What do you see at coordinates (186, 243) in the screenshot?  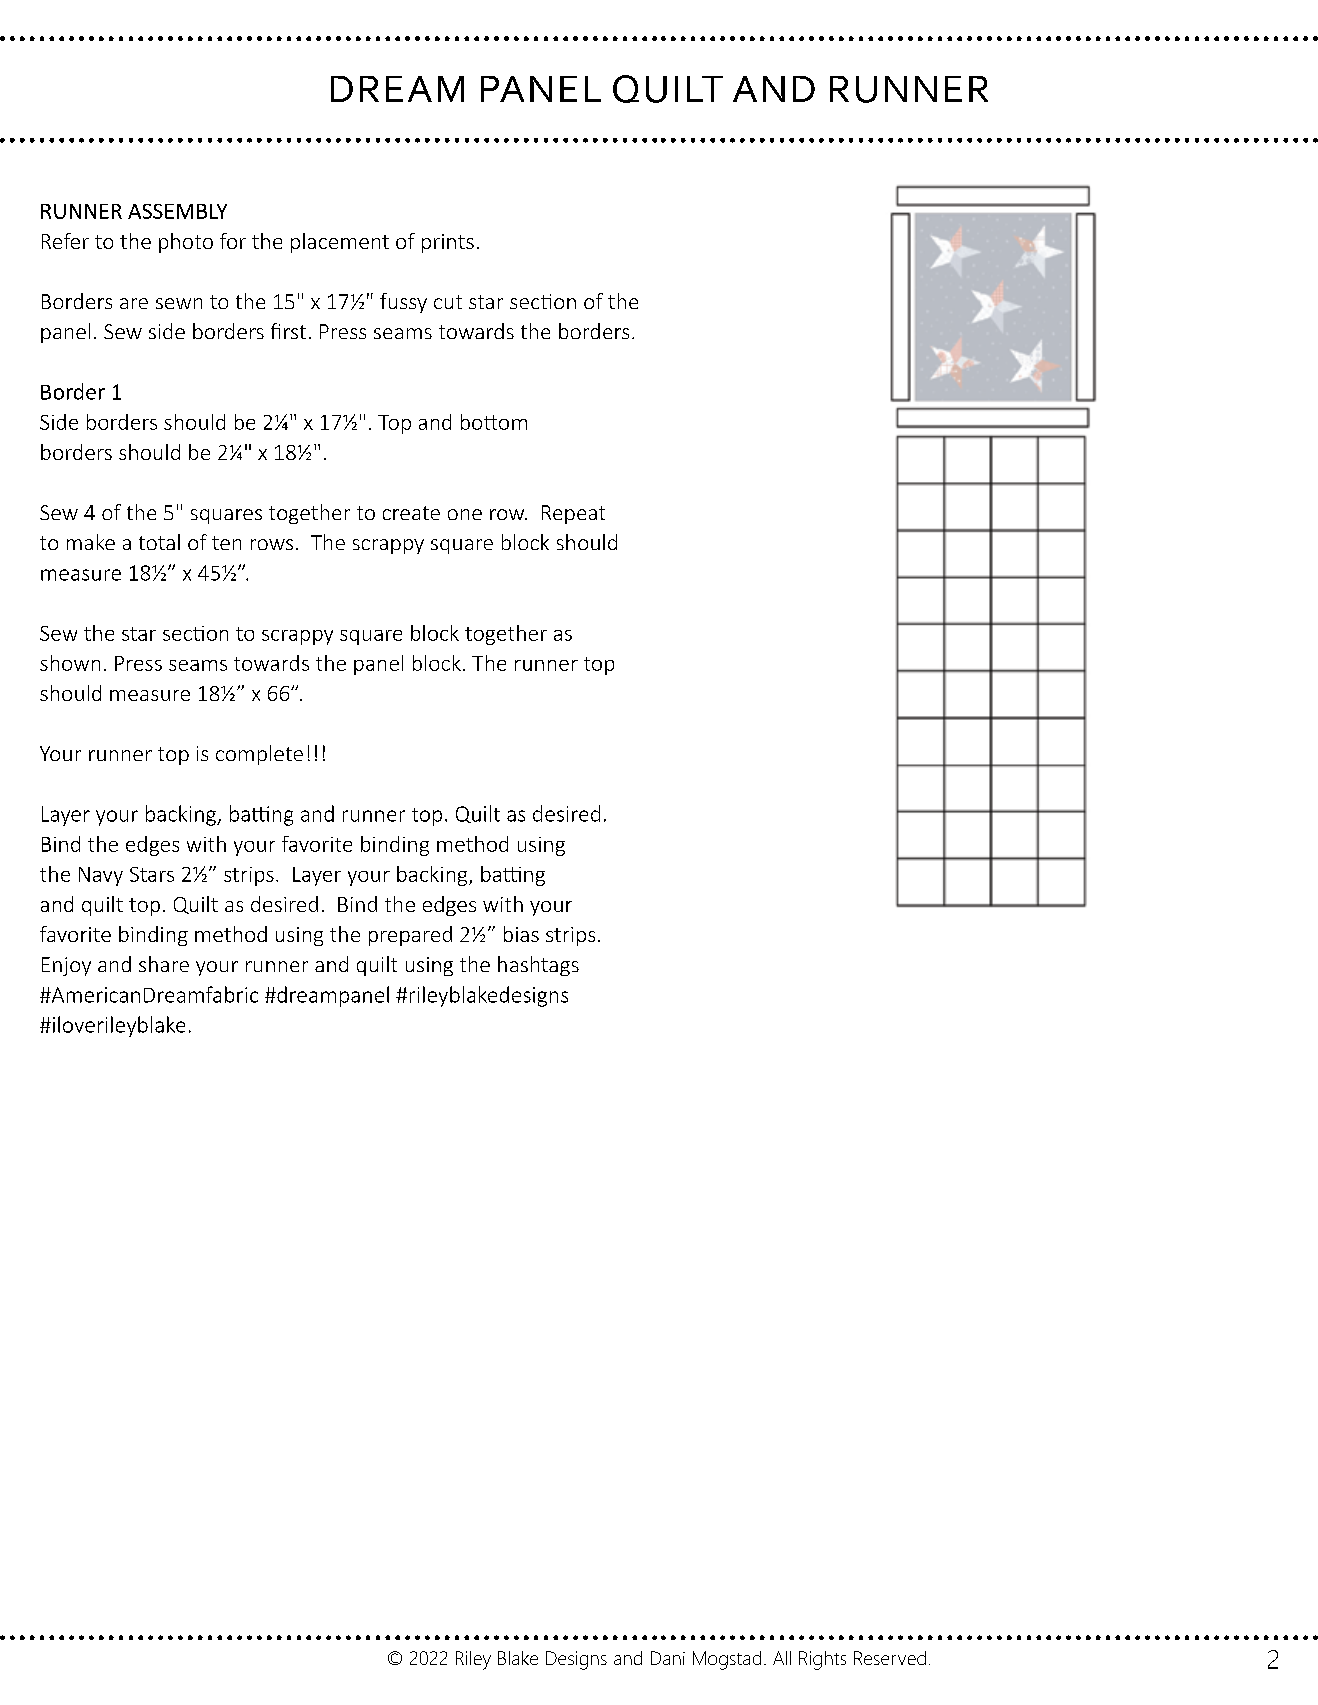 I see `photo` at bounding box center [186, 243].
